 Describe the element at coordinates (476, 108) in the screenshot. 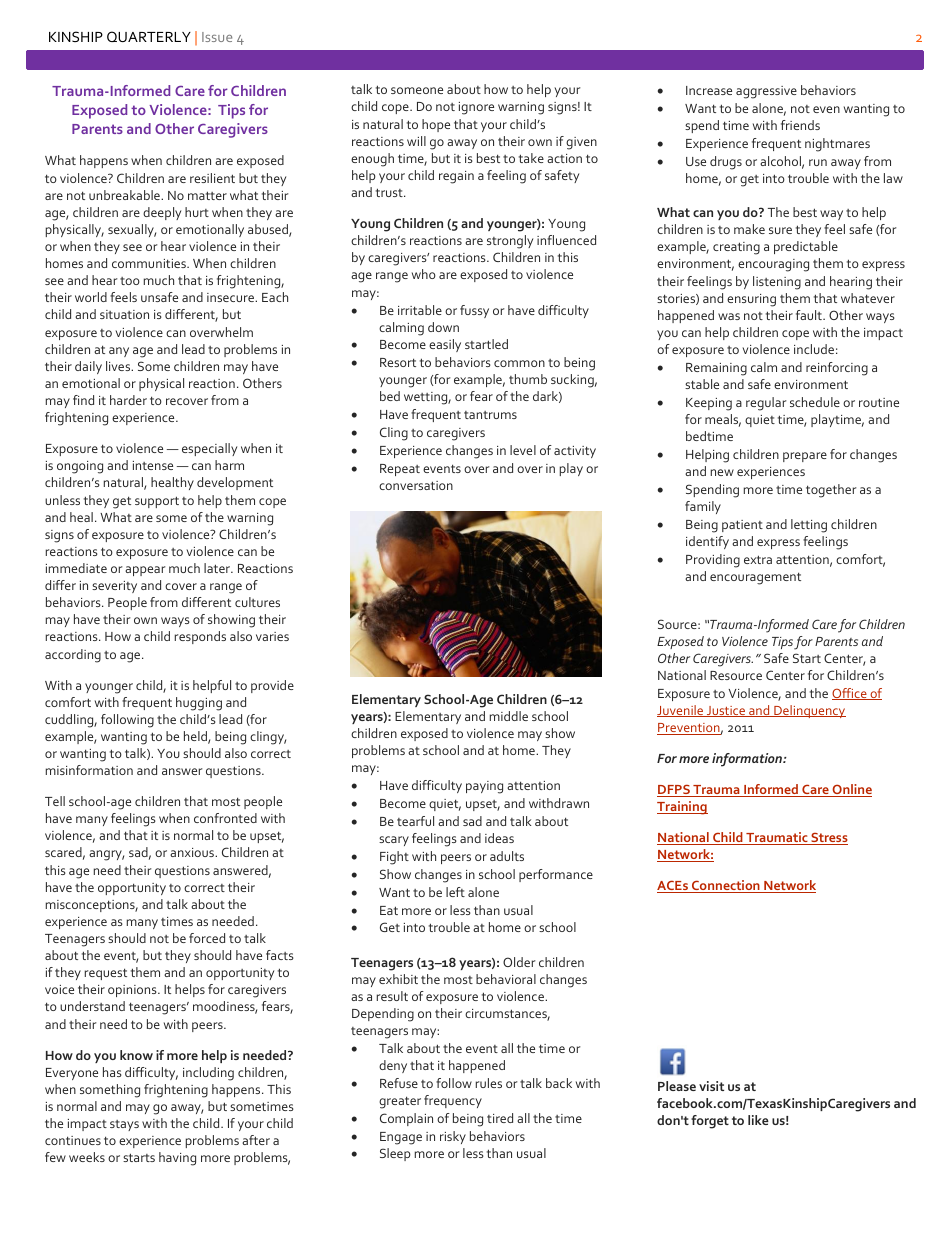

I see `ignore` at that location.
